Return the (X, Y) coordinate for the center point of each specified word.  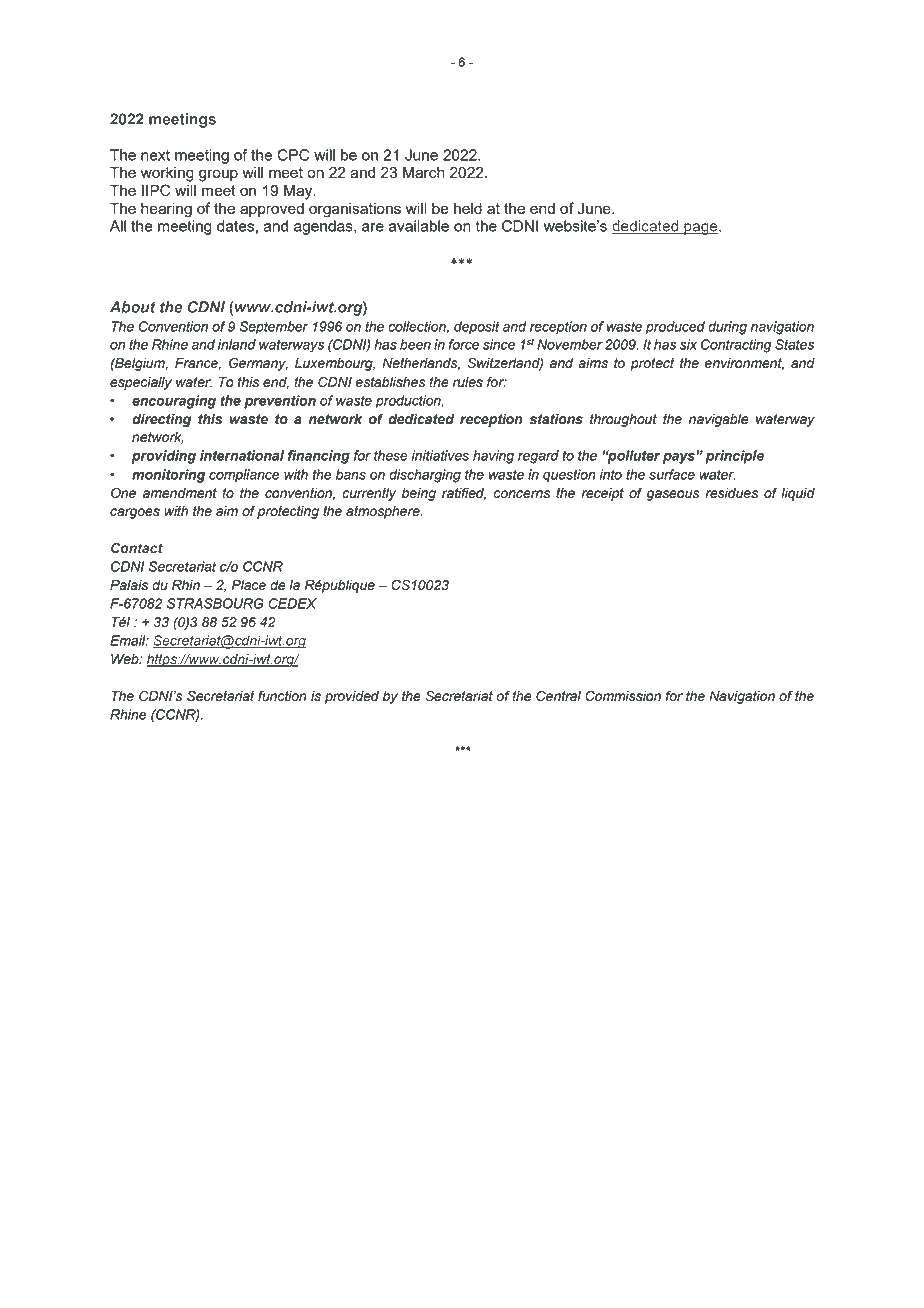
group (218, 175)
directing (161, 420)
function (282, 696)
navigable (718, 420)
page (701, 229)
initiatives (440, 455)
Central (558, 696)
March (424, 172)
